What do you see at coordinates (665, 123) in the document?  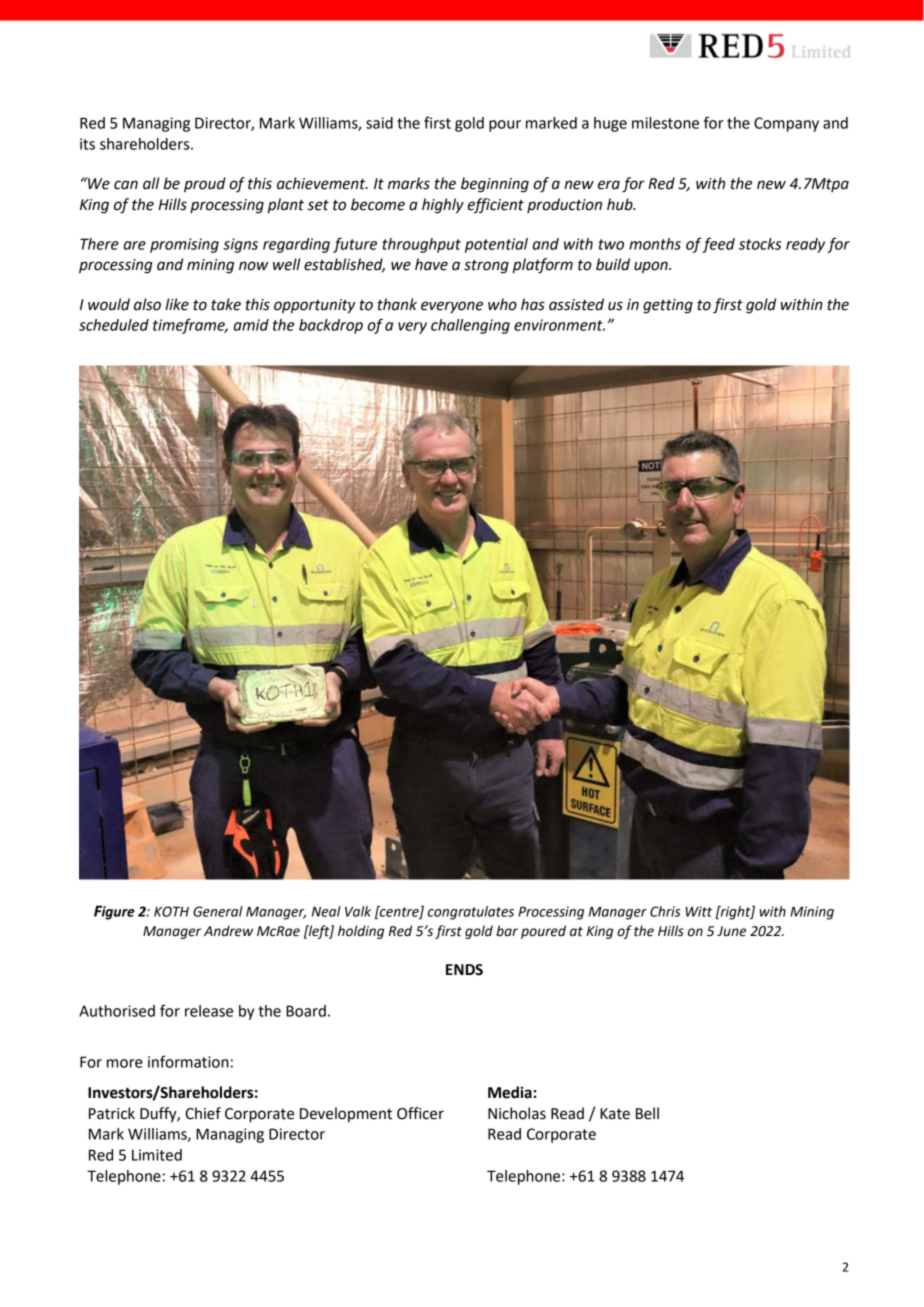 I see `milestone` at bounding box center [665, 123].
